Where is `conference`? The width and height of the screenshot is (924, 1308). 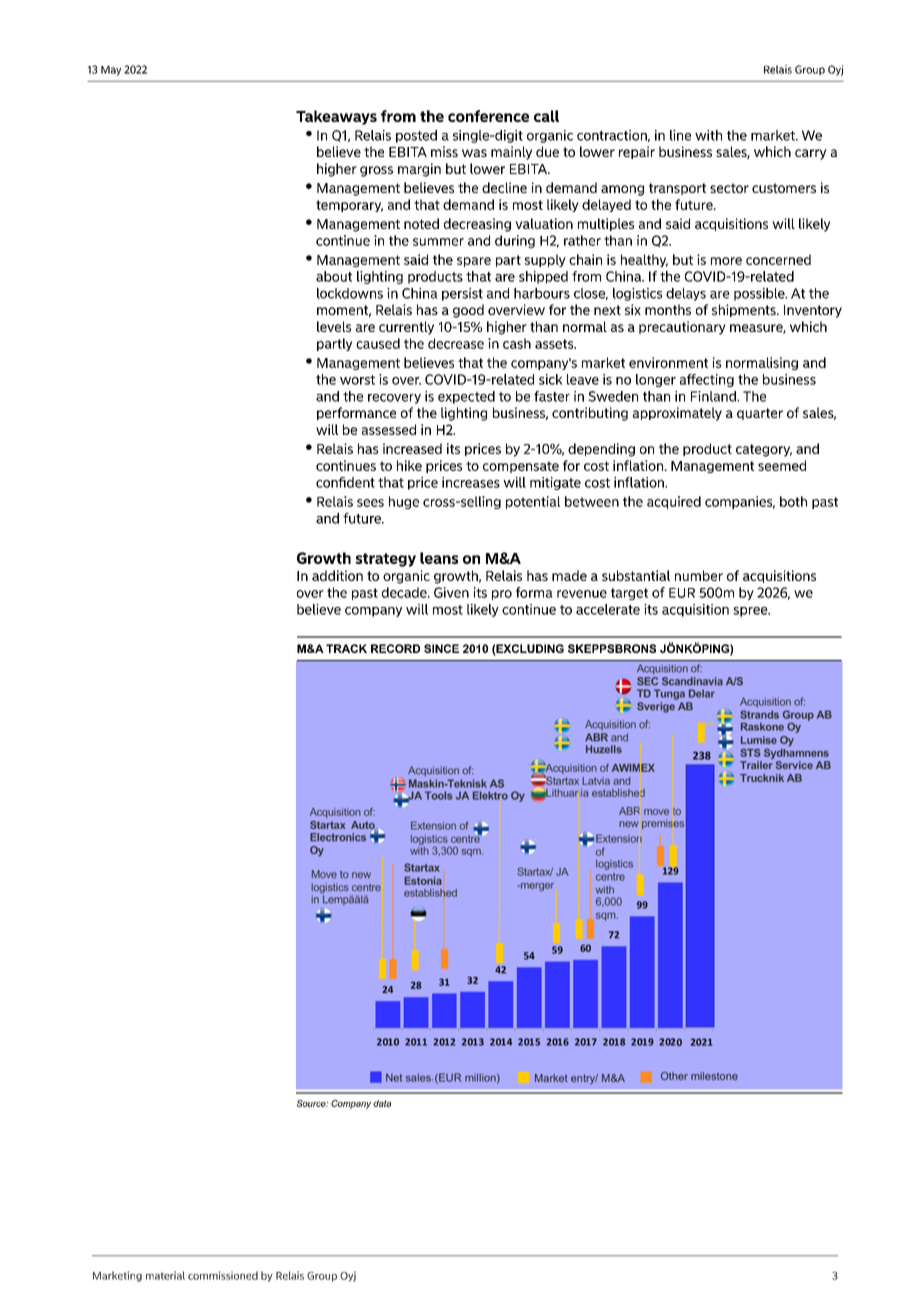 conference is located at coordinates (488, 116).
